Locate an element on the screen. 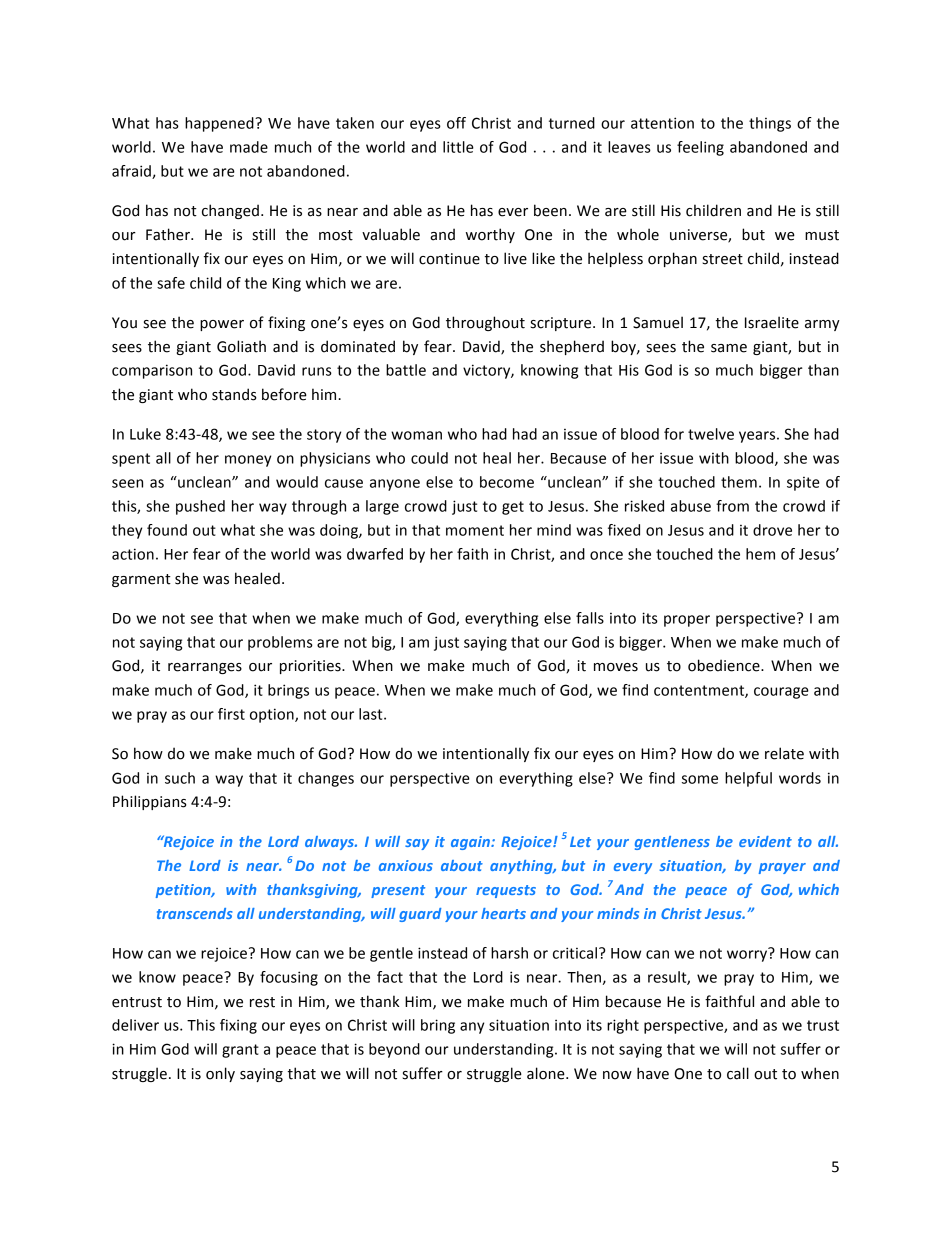  moment is located at coordinates (475, 530).
